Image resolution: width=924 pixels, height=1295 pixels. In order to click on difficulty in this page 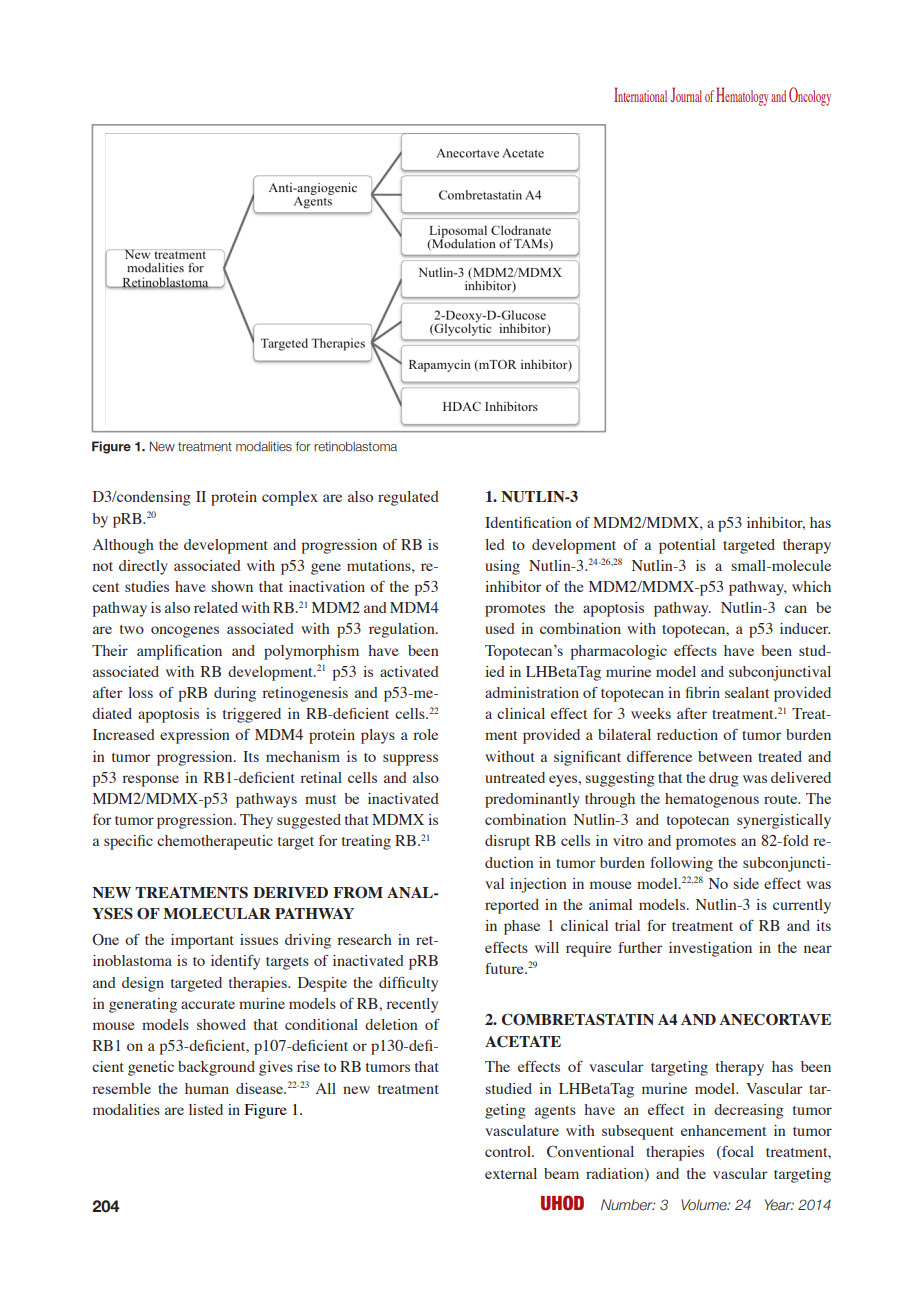, I will do `click(408, 984)`.
